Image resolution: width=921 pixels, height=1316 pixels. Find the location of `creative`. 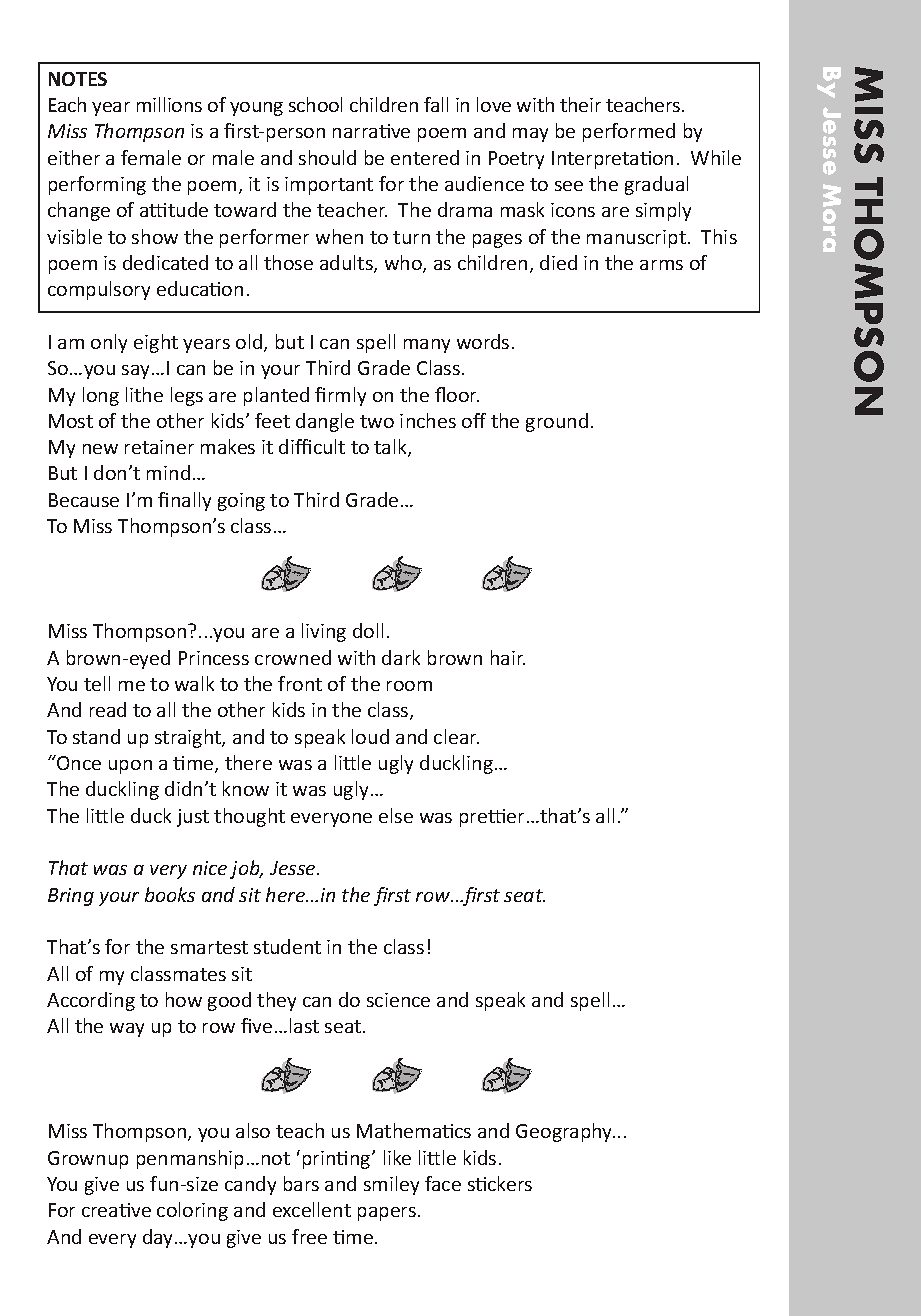

creative is located at coordinates (116, 1210).
